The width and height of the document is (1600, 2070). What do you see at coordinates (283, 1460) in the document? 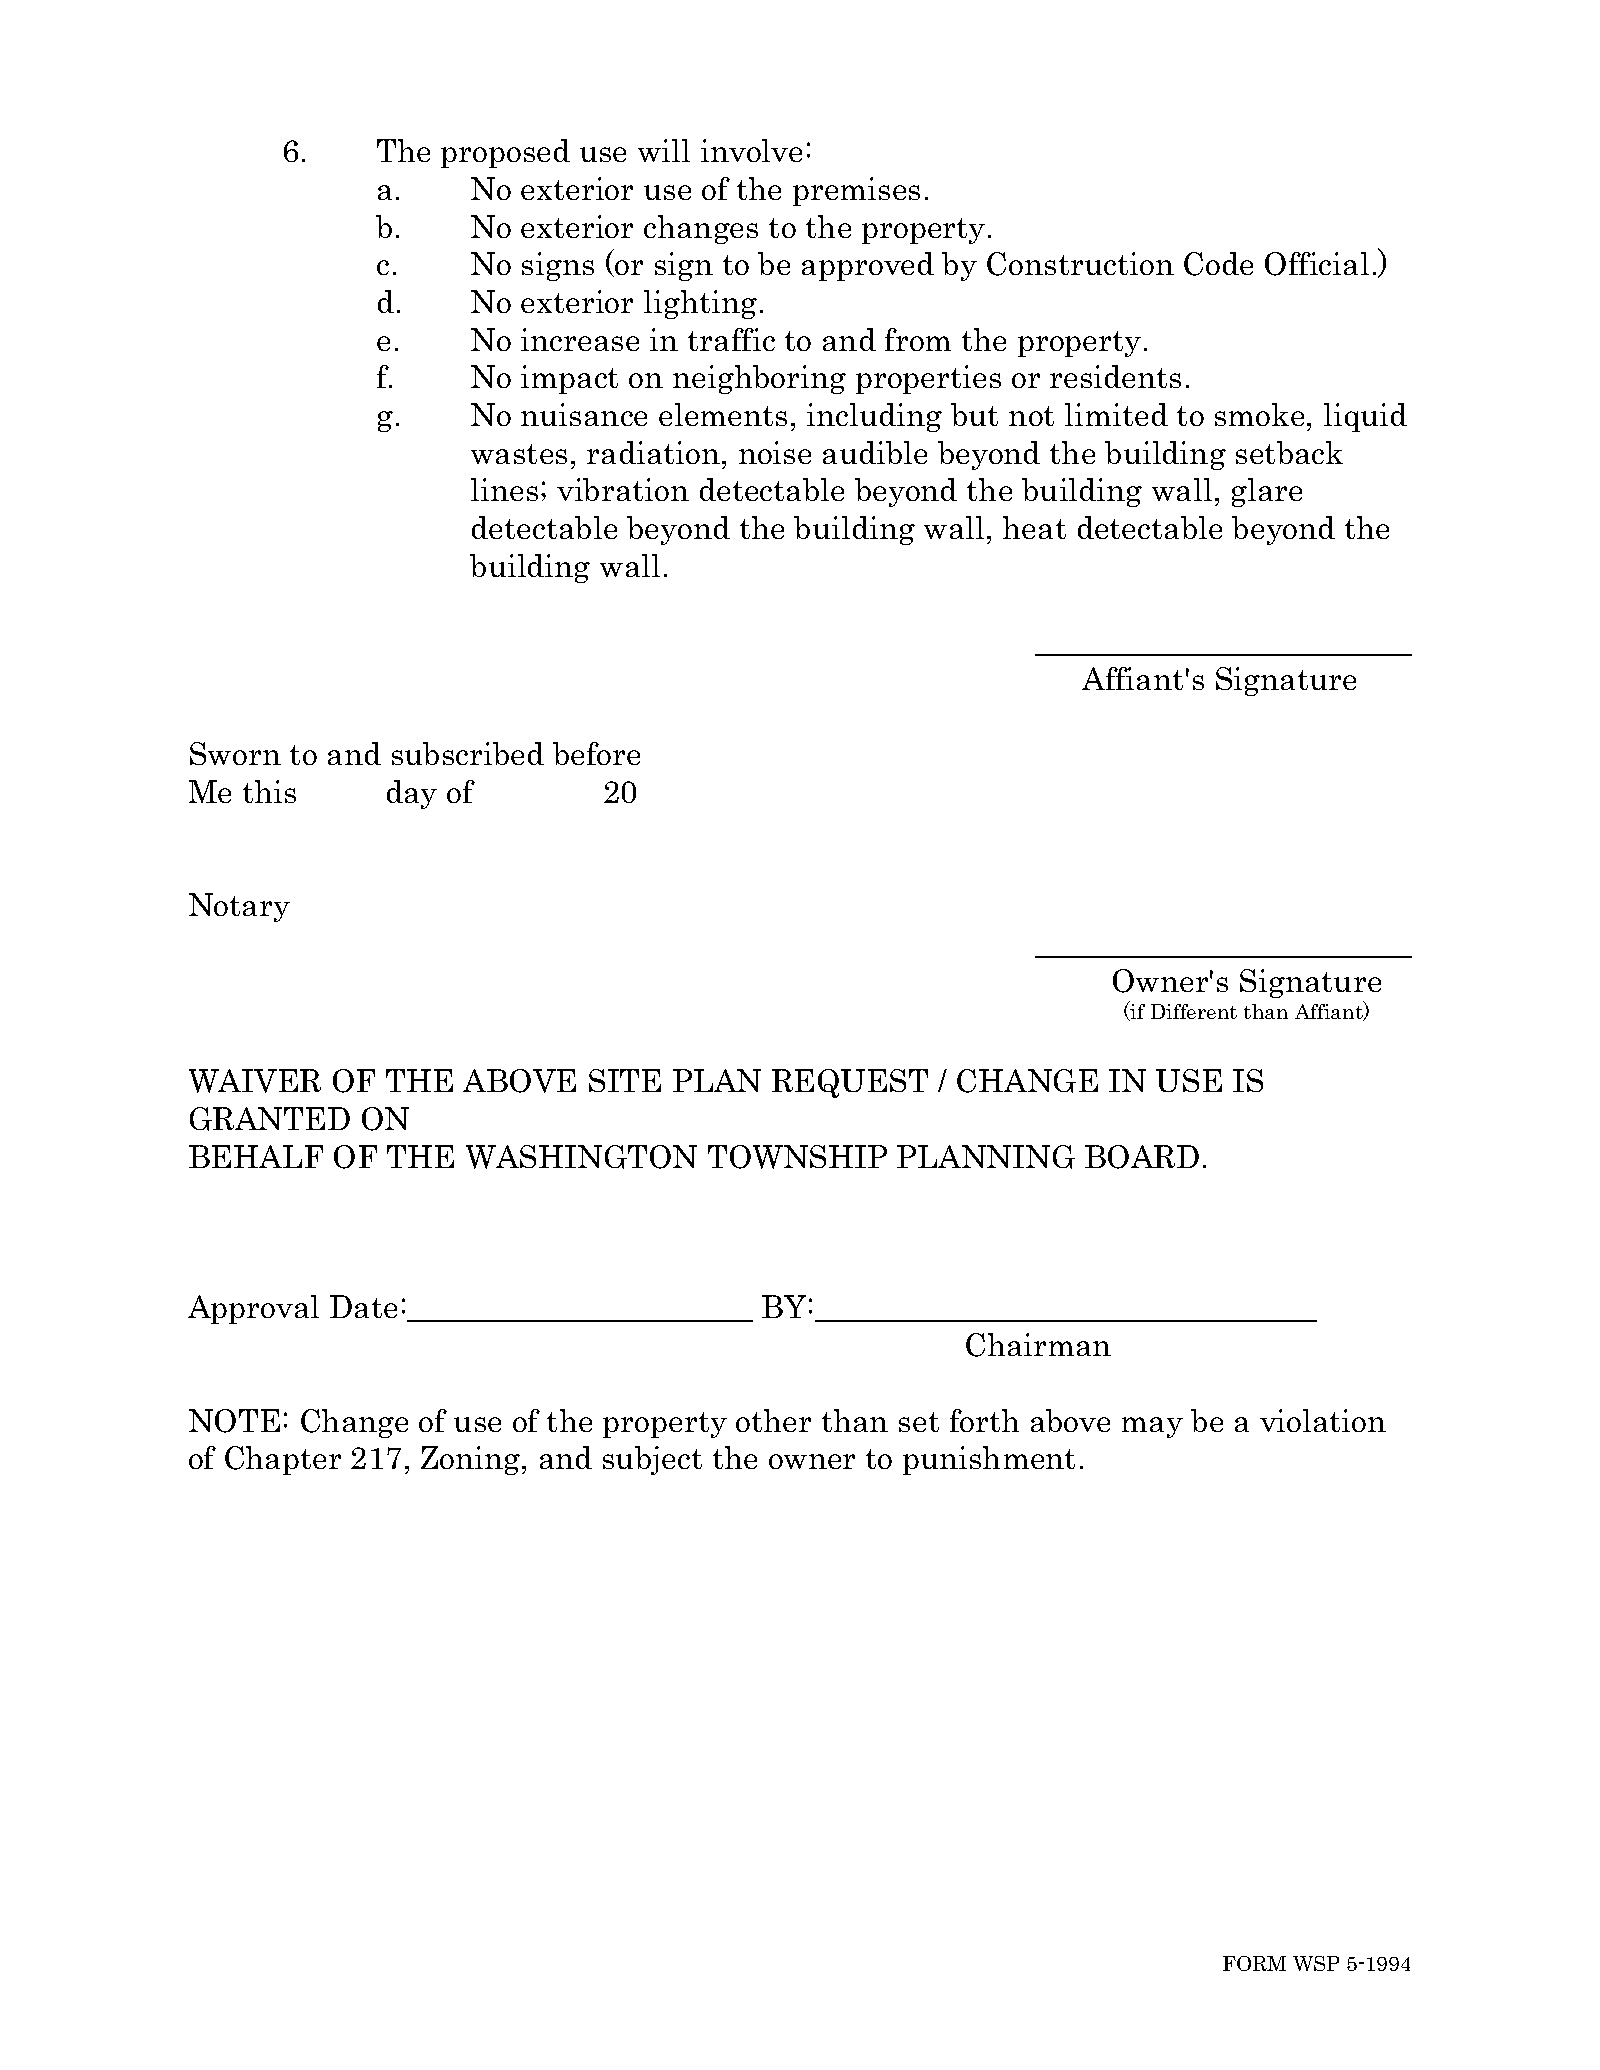
I see `Chapter` at bounding box center [283, 1460].
